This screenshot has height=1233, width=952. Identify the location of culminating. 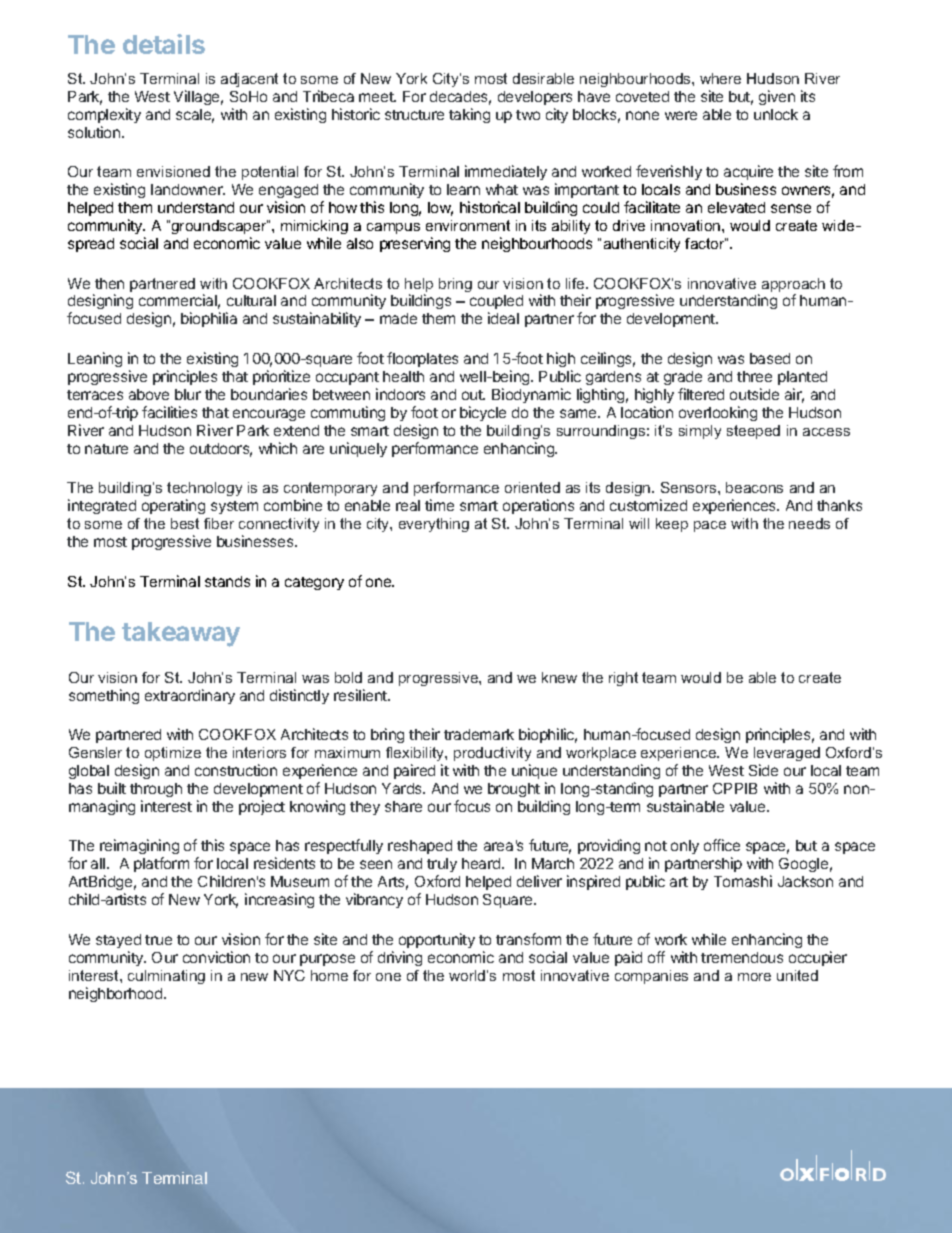
(166, 977).
